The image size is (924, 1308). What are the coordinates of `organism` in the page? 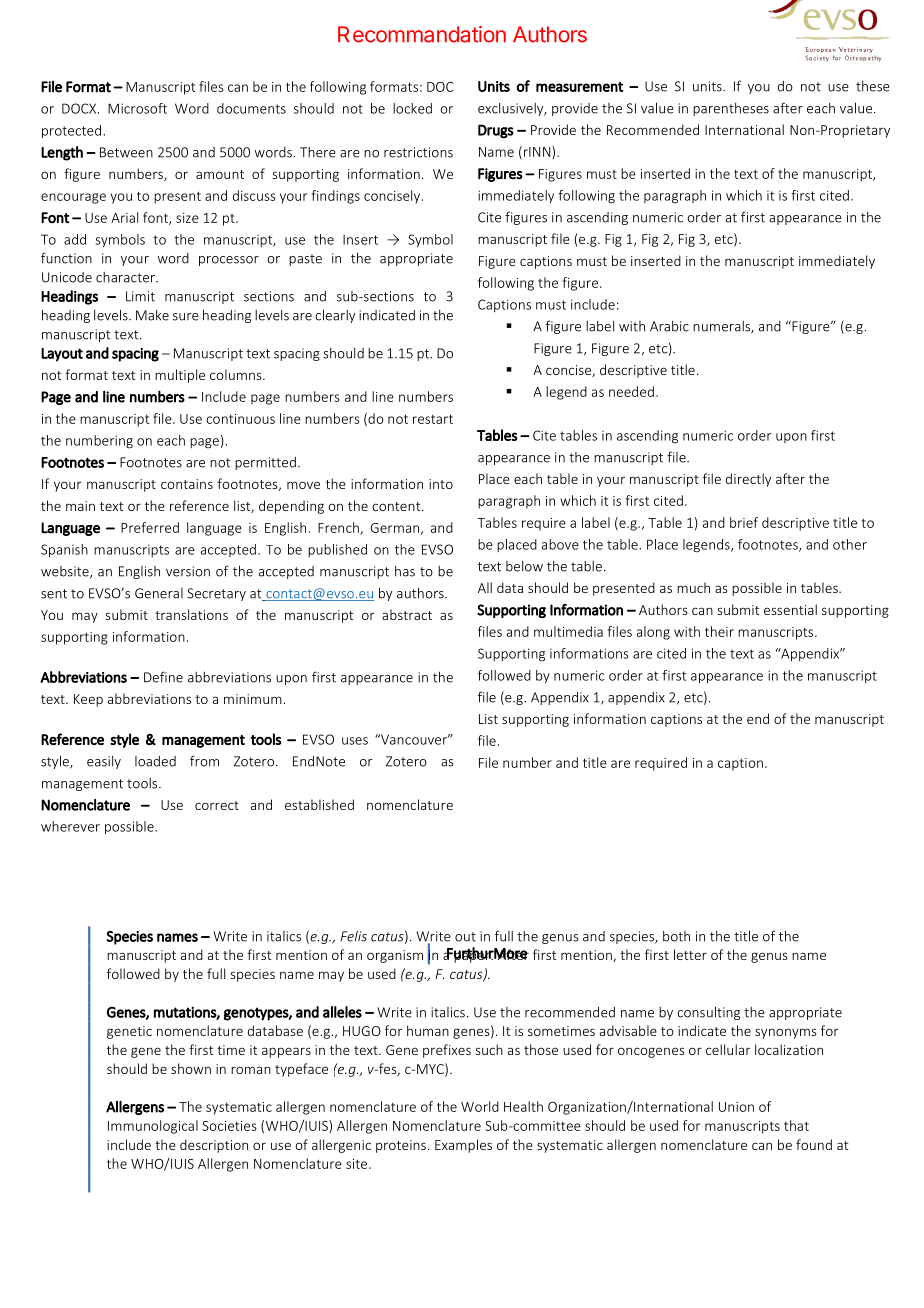 It's located at (395, 956).
